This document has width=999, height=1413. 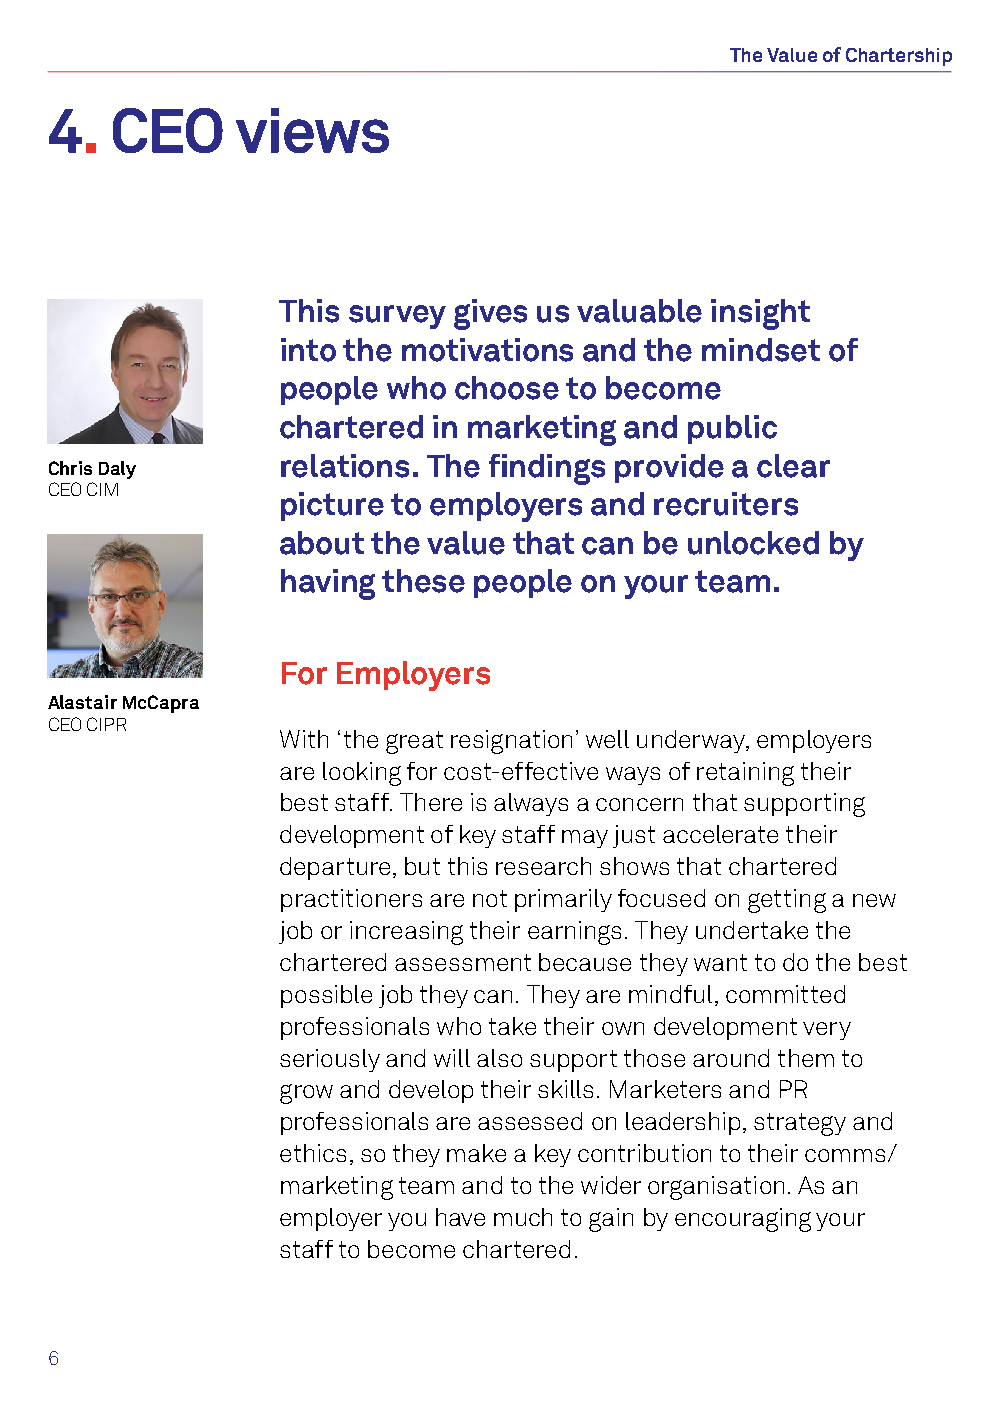 What do you see at coordinates (463, 962) in the document?
I see `assessment` at bounding box center [463, 962].
